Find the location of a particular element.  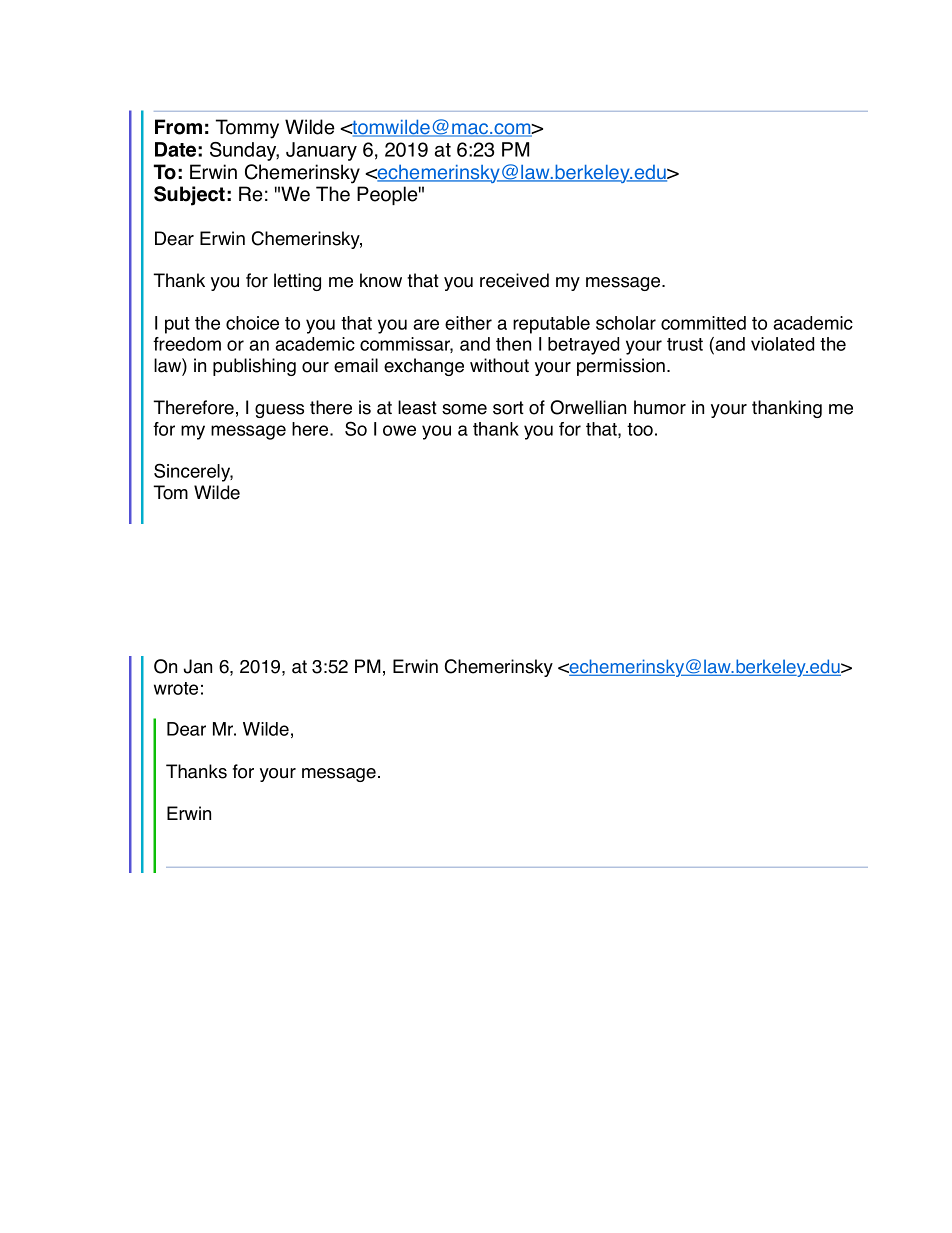

guess is located at coordinates (279, 411).
